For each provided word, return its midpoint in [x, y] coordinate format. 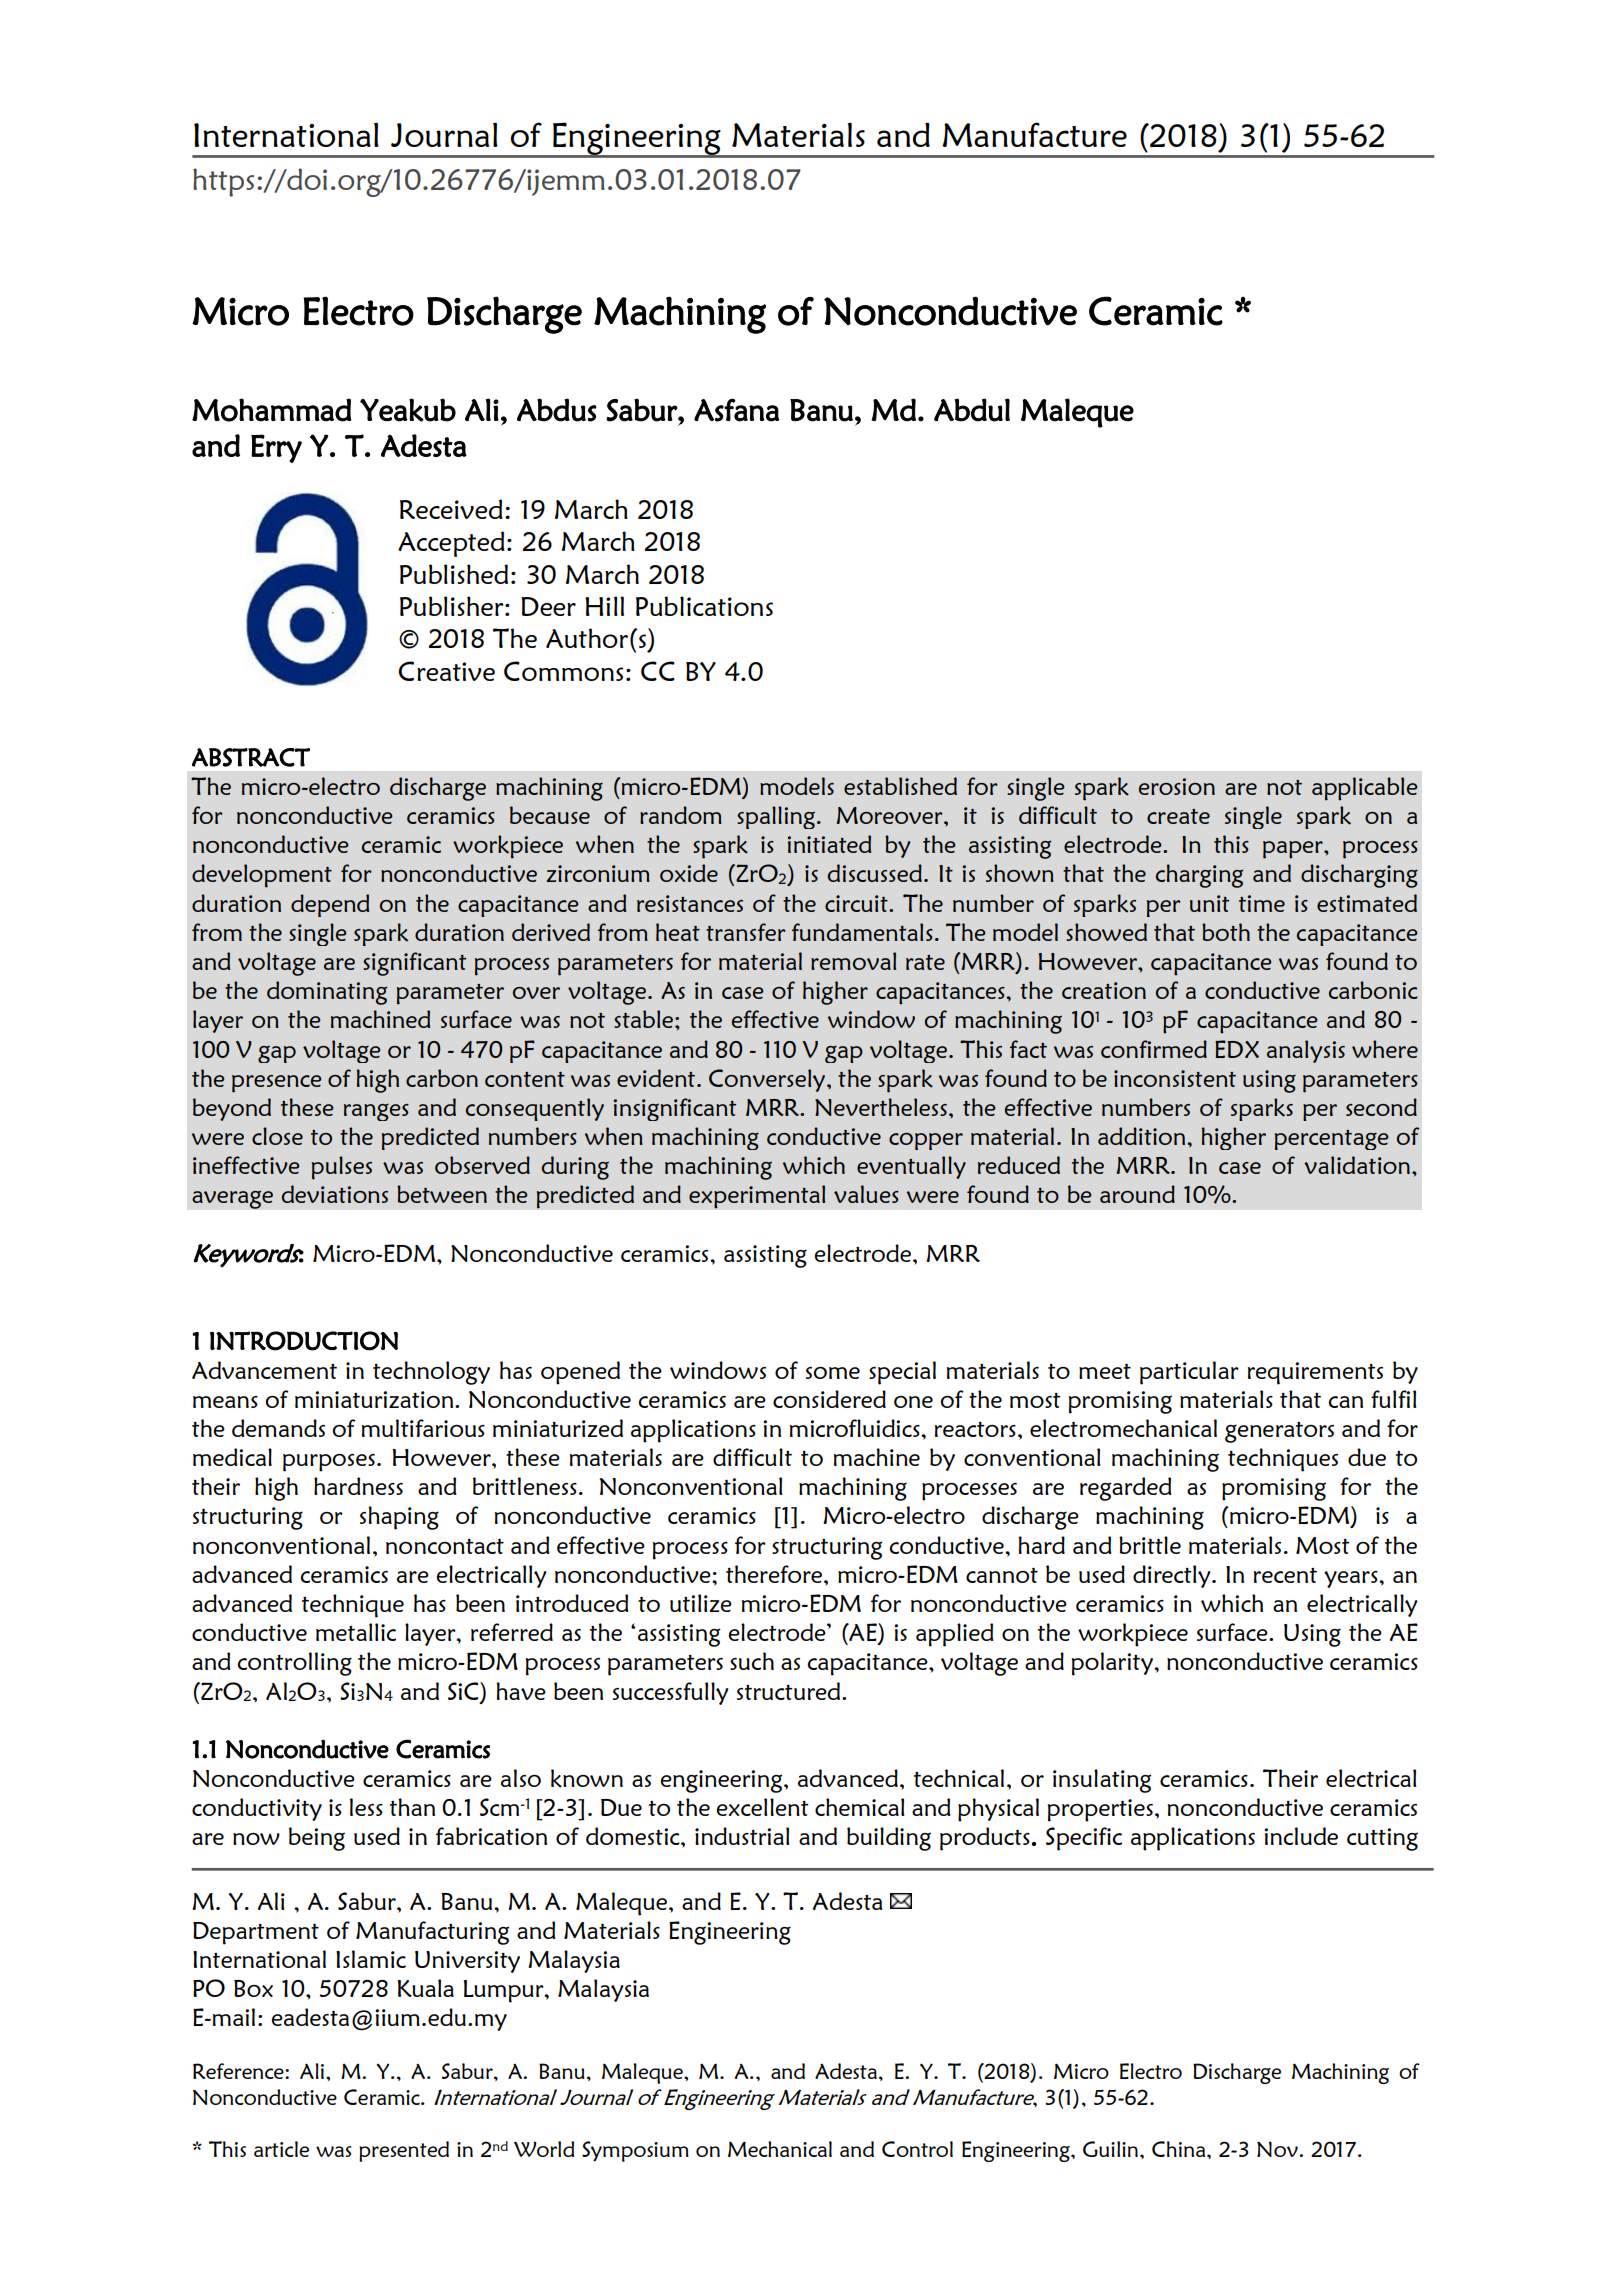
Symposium [635, 2151]
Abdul [972, 410]
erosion [1177, 786]
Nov [1278, 2149]
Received [451, 509]
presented [404, 2151]
